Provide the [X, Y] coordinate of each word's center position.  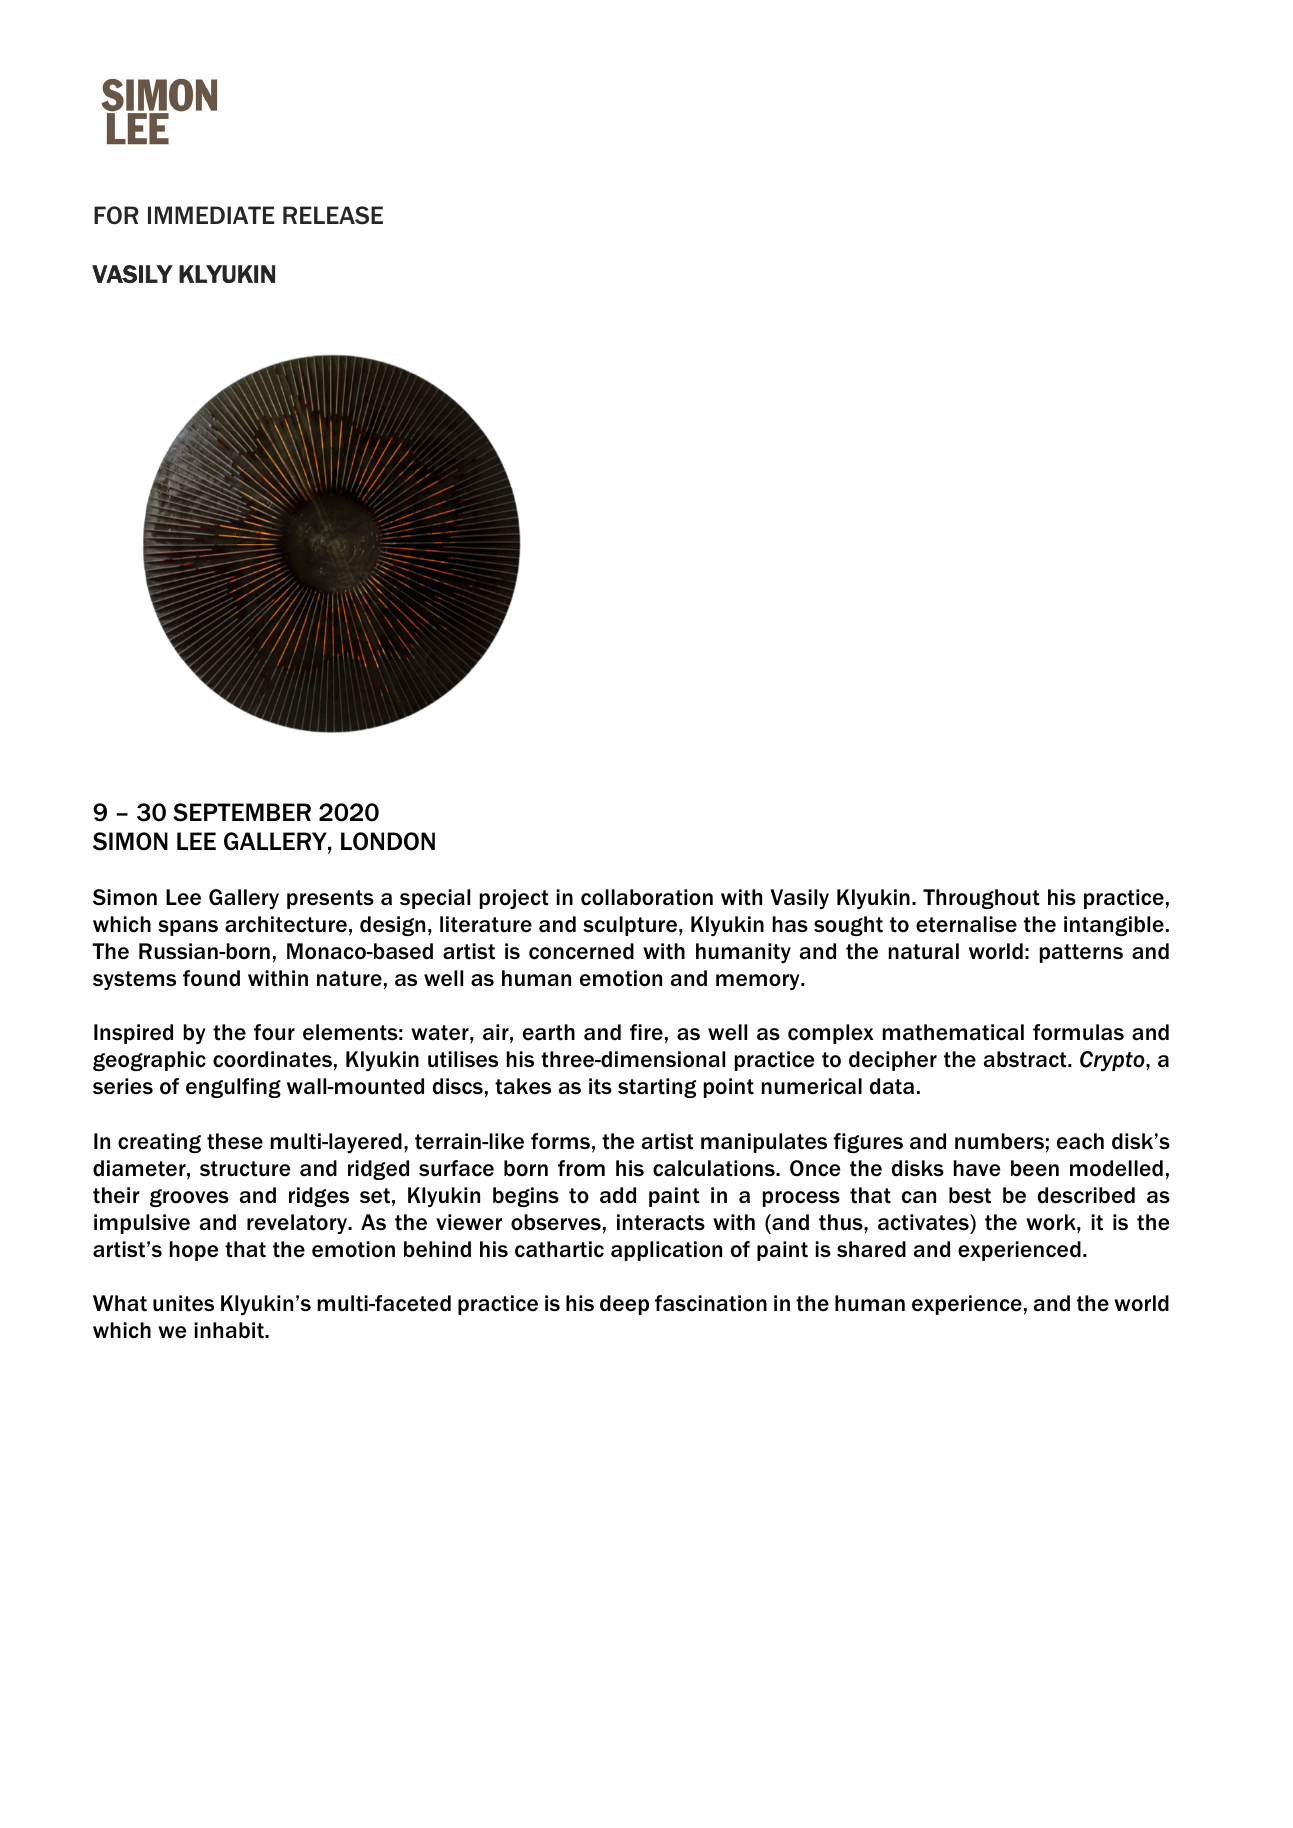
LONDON [388, 841]
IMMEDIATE [211, 215]
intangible [1114, 926]
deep [624, 1305]
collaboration [647, 897]
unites [183, 1303]
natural [924, 951]
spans [188, 928]
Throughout [981, 899]
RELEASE [333, 215]
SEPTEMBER [242, 812]
